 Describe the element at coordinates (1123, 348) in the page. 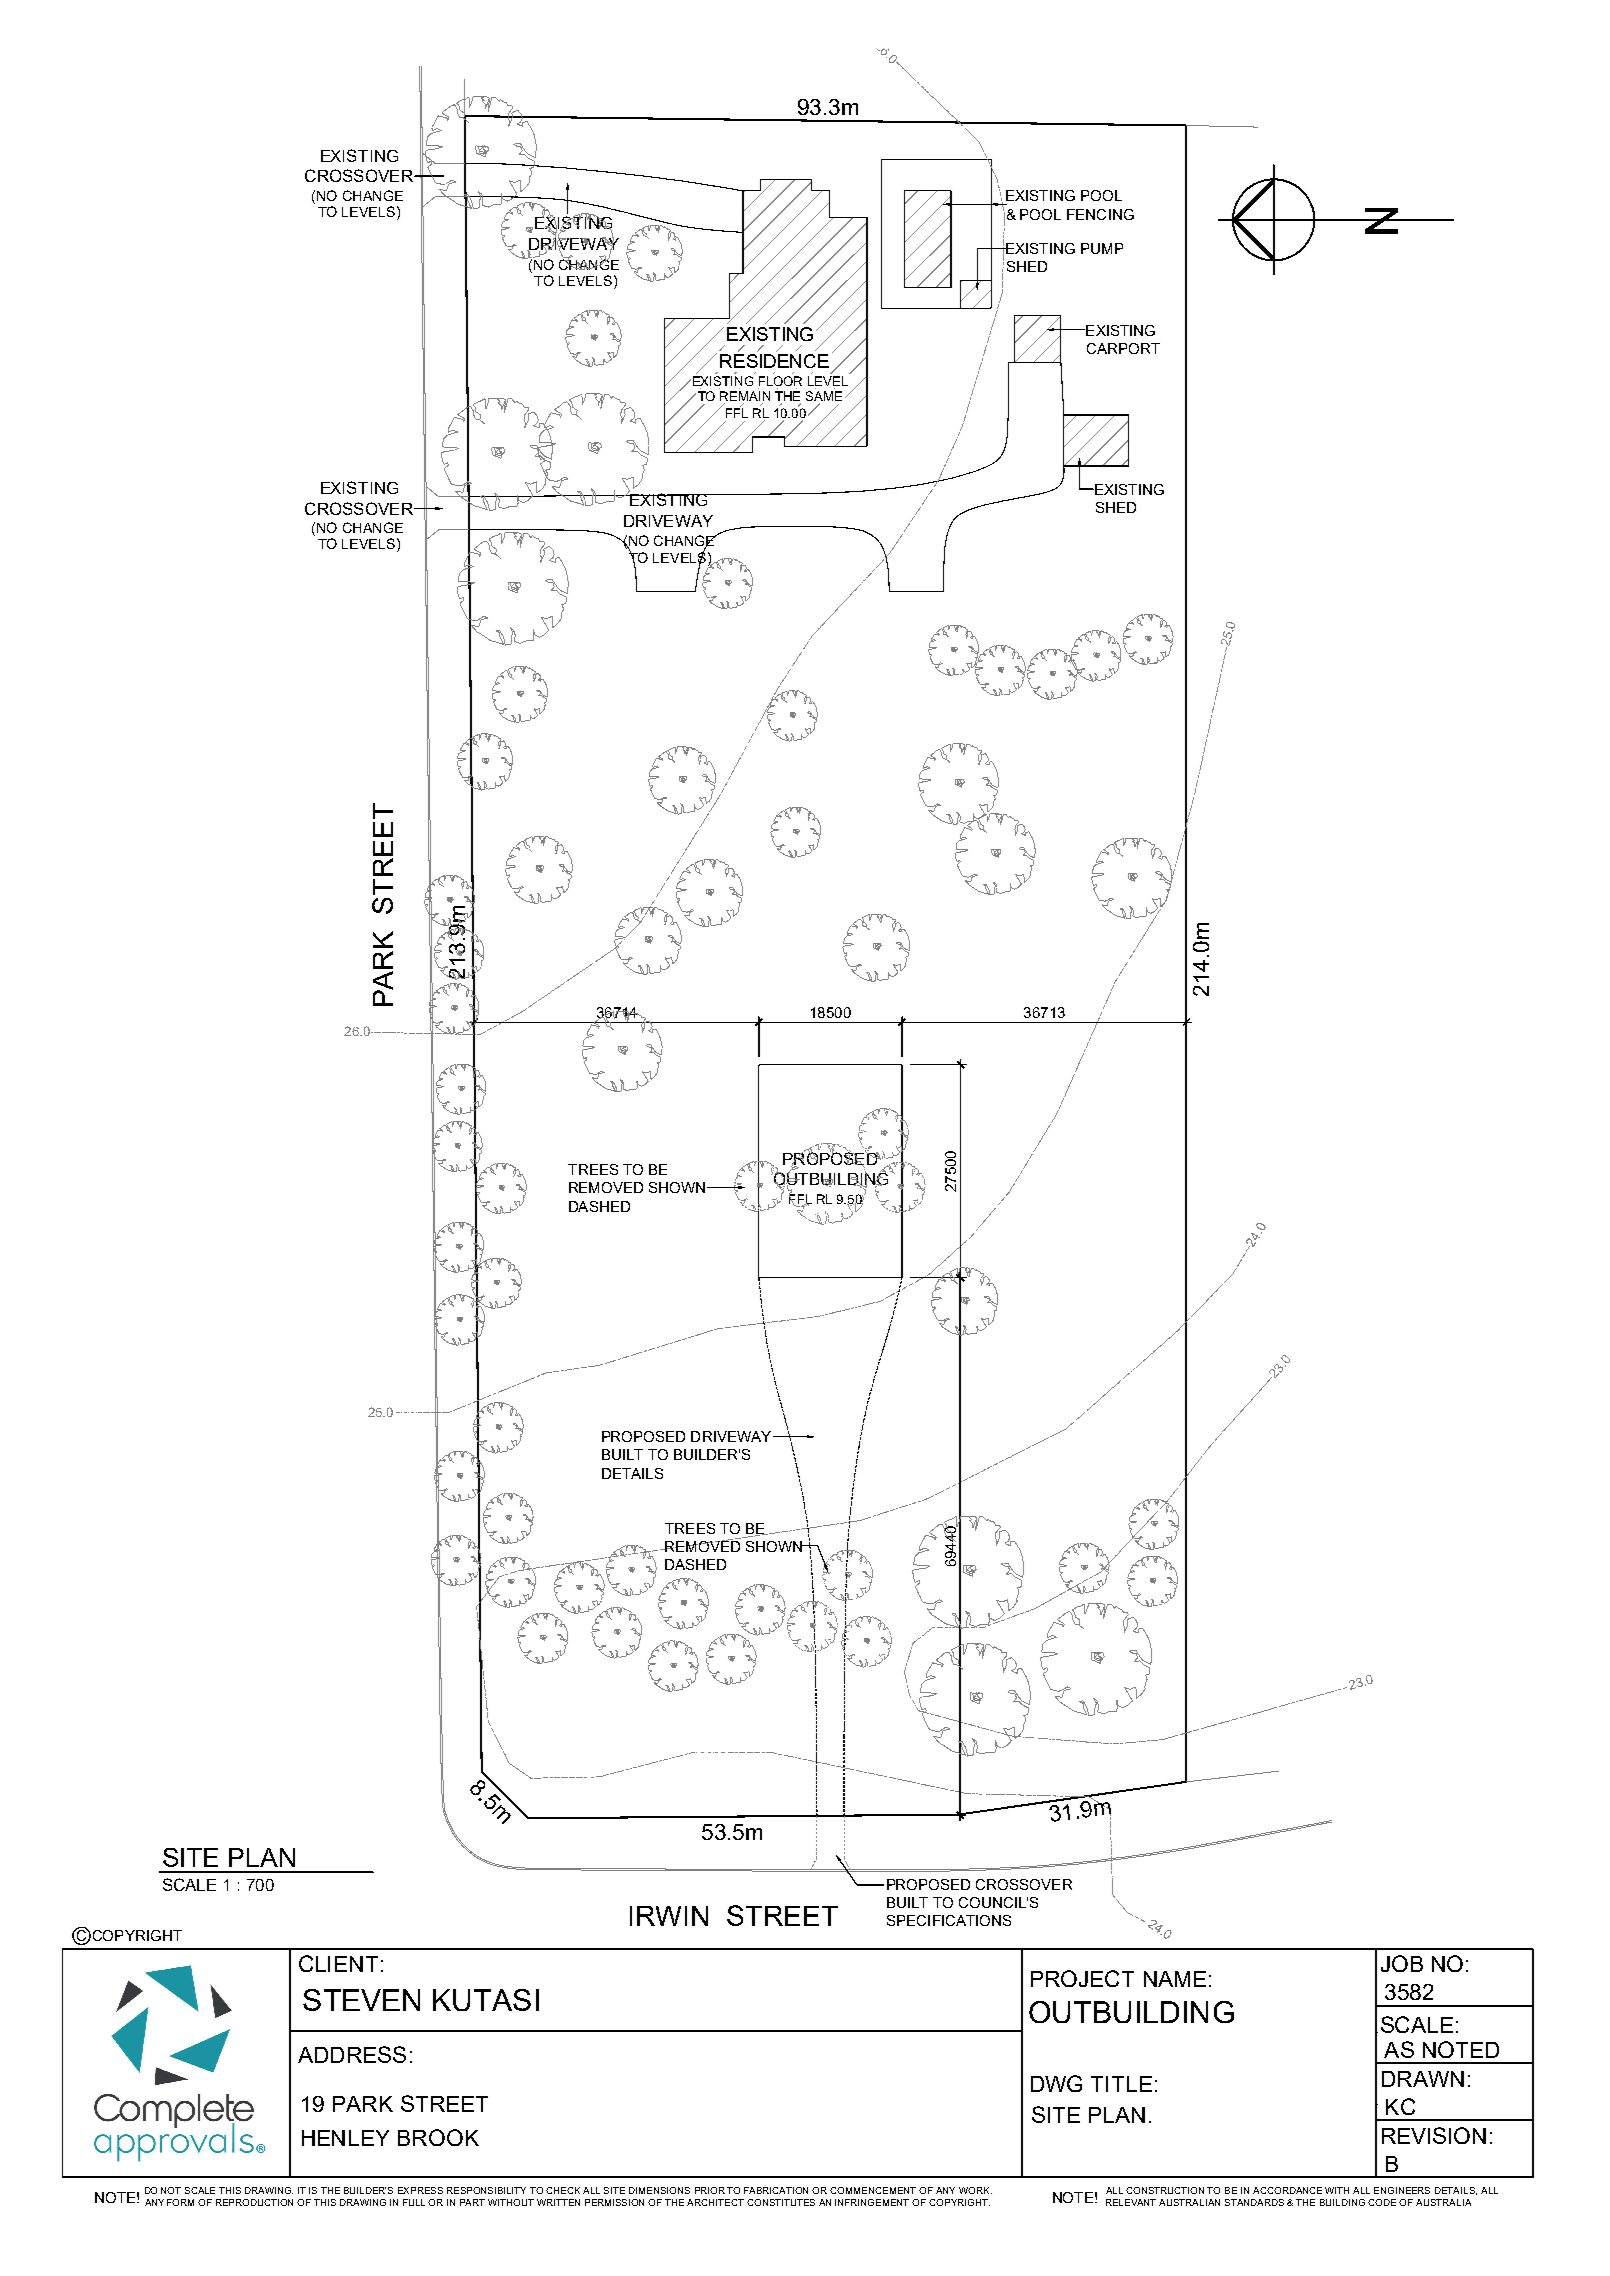

I see `CARPORT` at that location.
